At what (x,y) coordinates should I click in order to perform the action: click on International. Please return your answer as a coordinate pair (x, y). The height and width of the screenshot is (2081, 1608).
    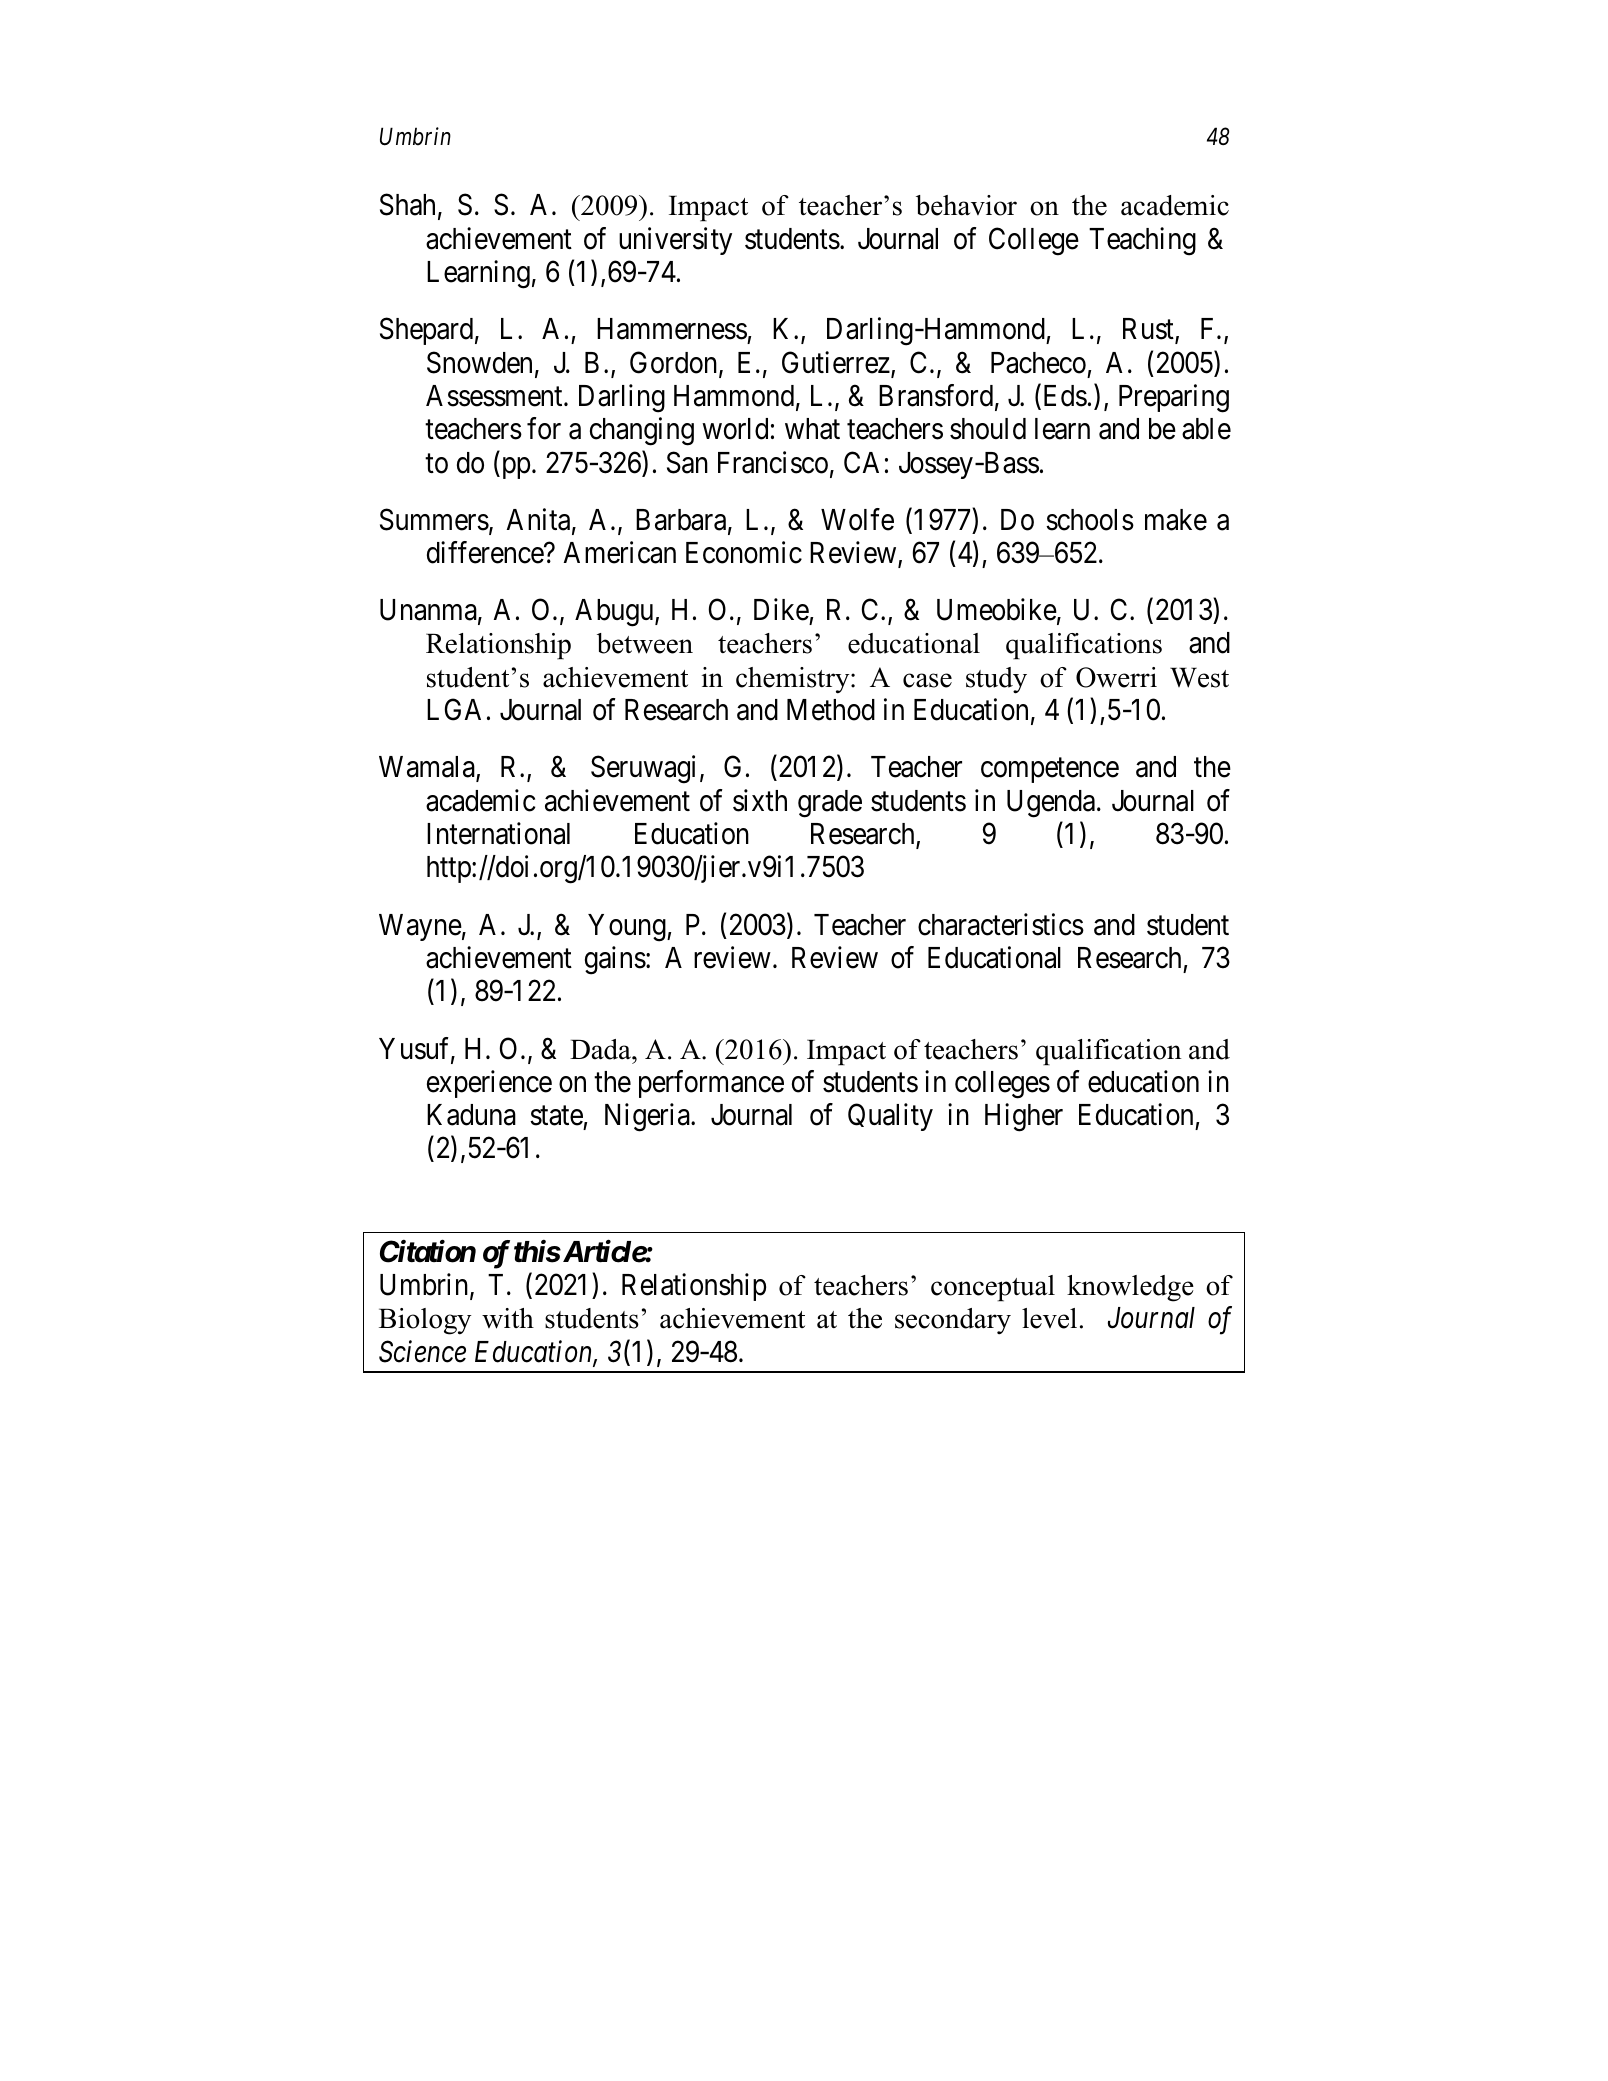
    Looking at the image, I should click on (498, 833).
